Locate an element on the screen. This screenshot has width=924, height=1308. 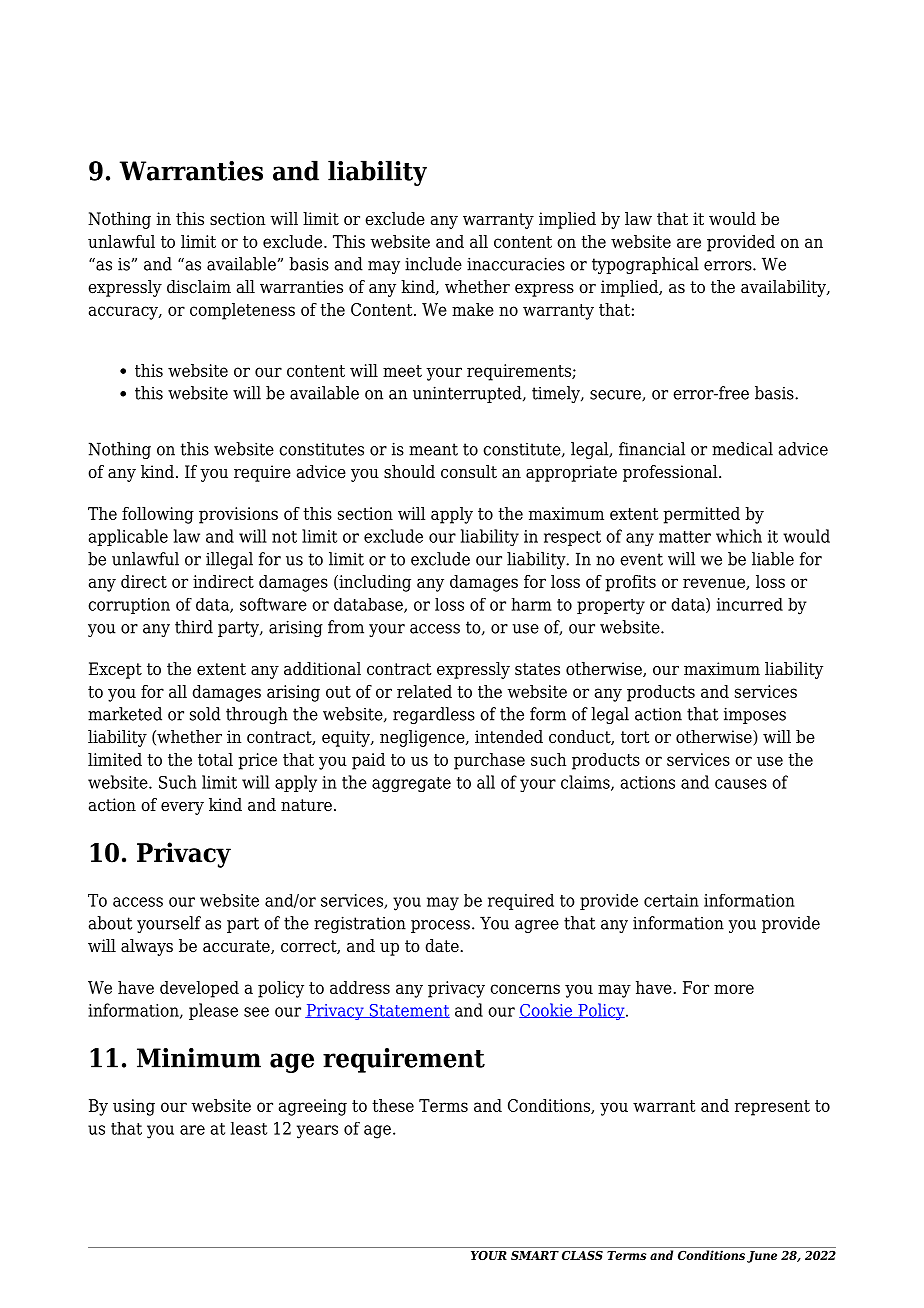
process is located at coordinates (440, 926).
